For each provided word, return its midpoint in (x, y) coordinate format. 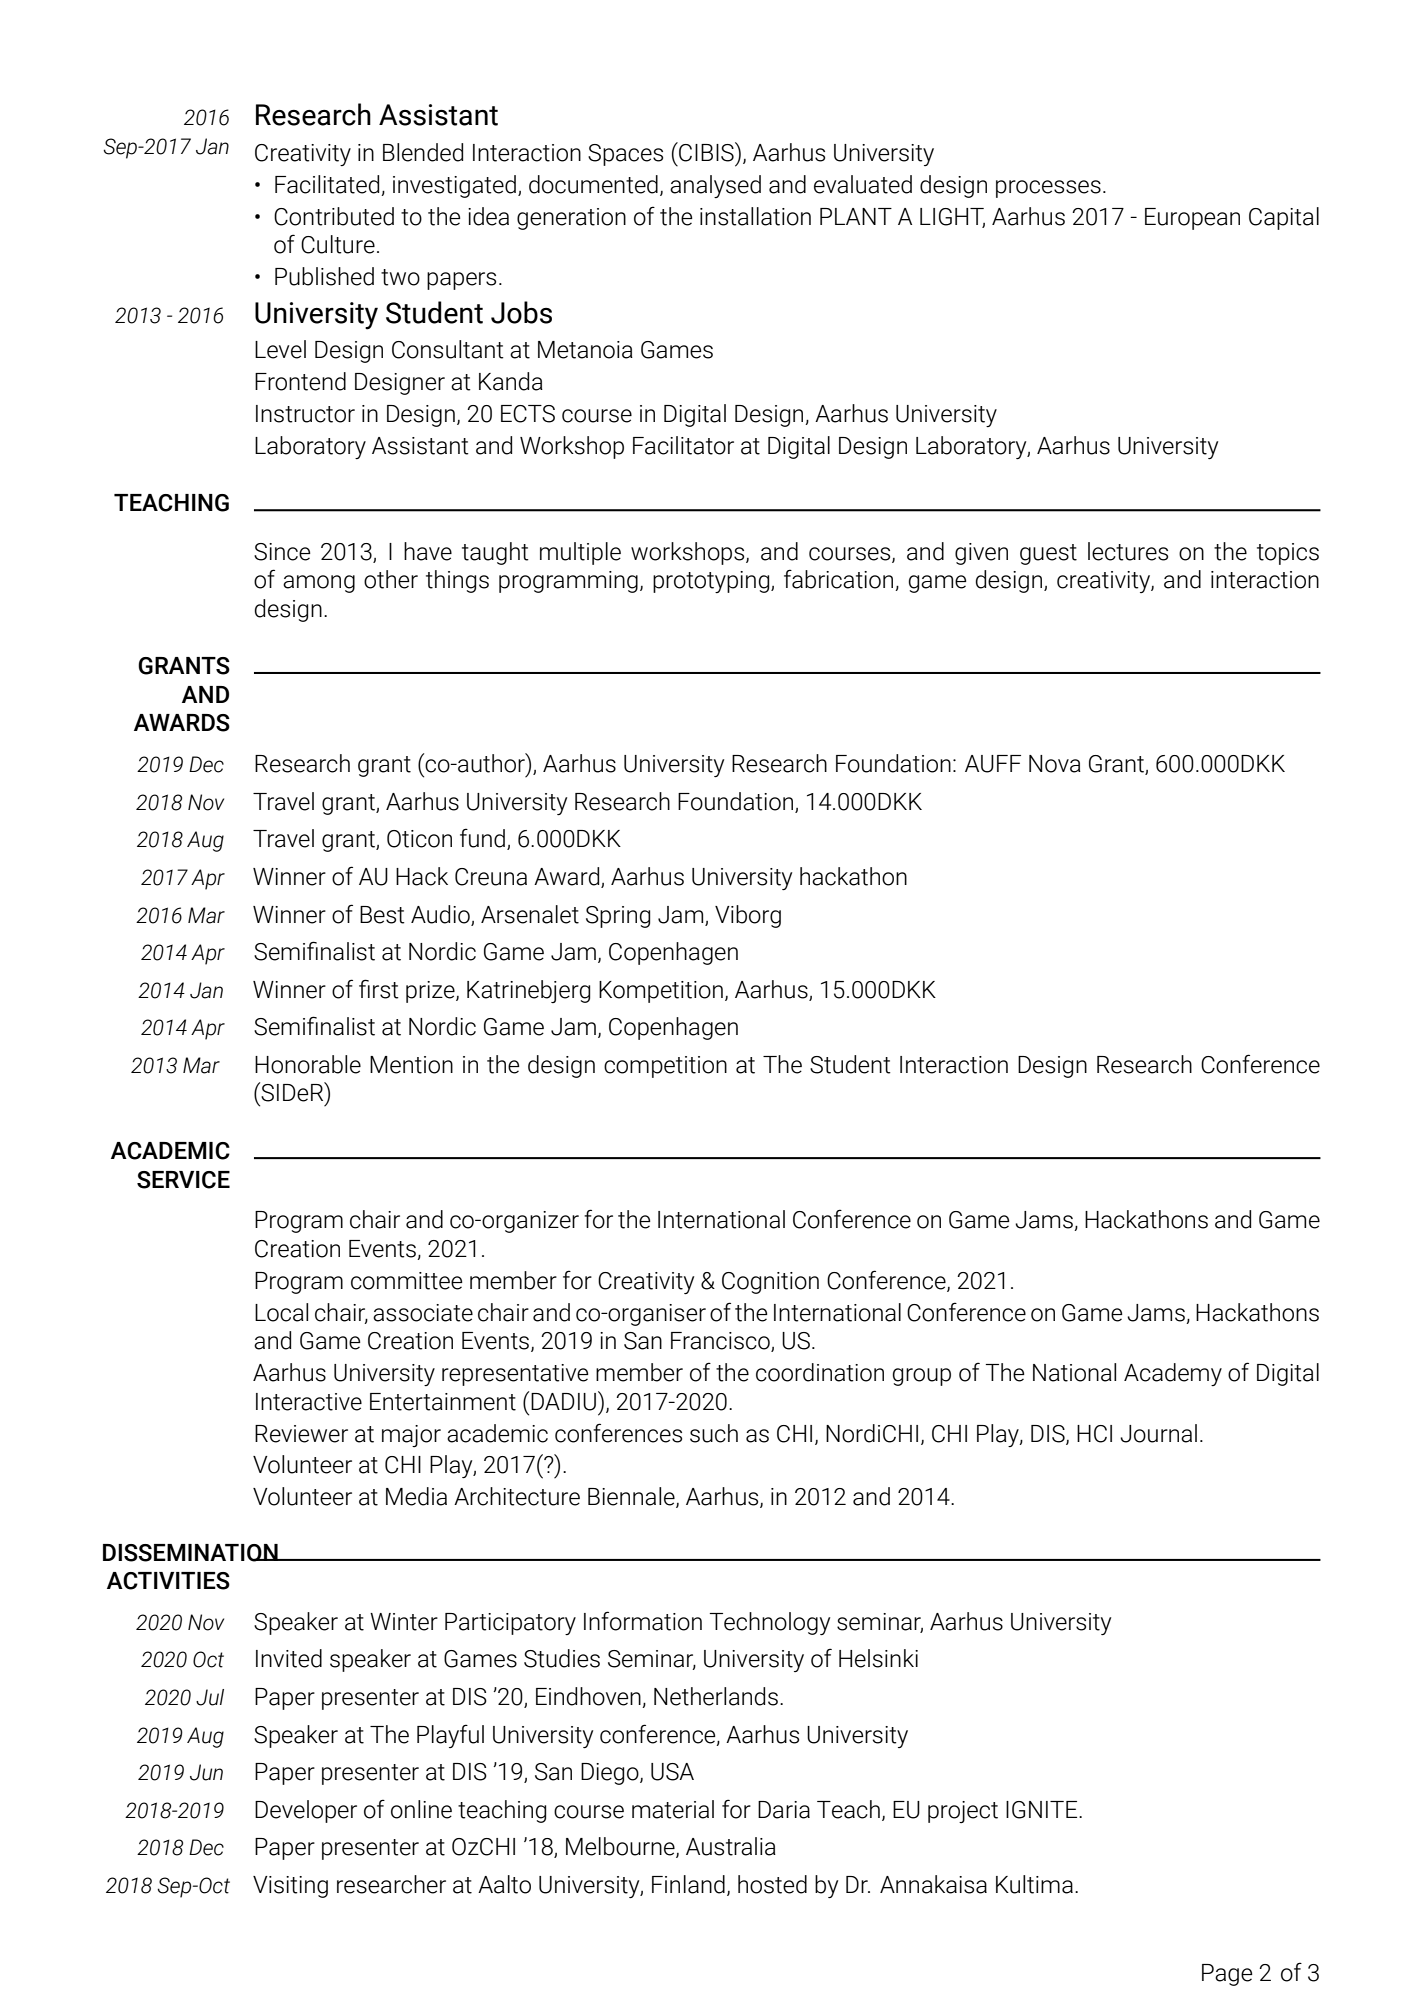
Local (281, 1312)
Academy (1173, 1374)
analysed (715, 186)
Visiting (290, 1887)
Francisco (721, 1342)
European (1192, 219)
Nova (1055, 764)
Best (382, 915)
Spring (618, 917)
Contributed (334, 216)
